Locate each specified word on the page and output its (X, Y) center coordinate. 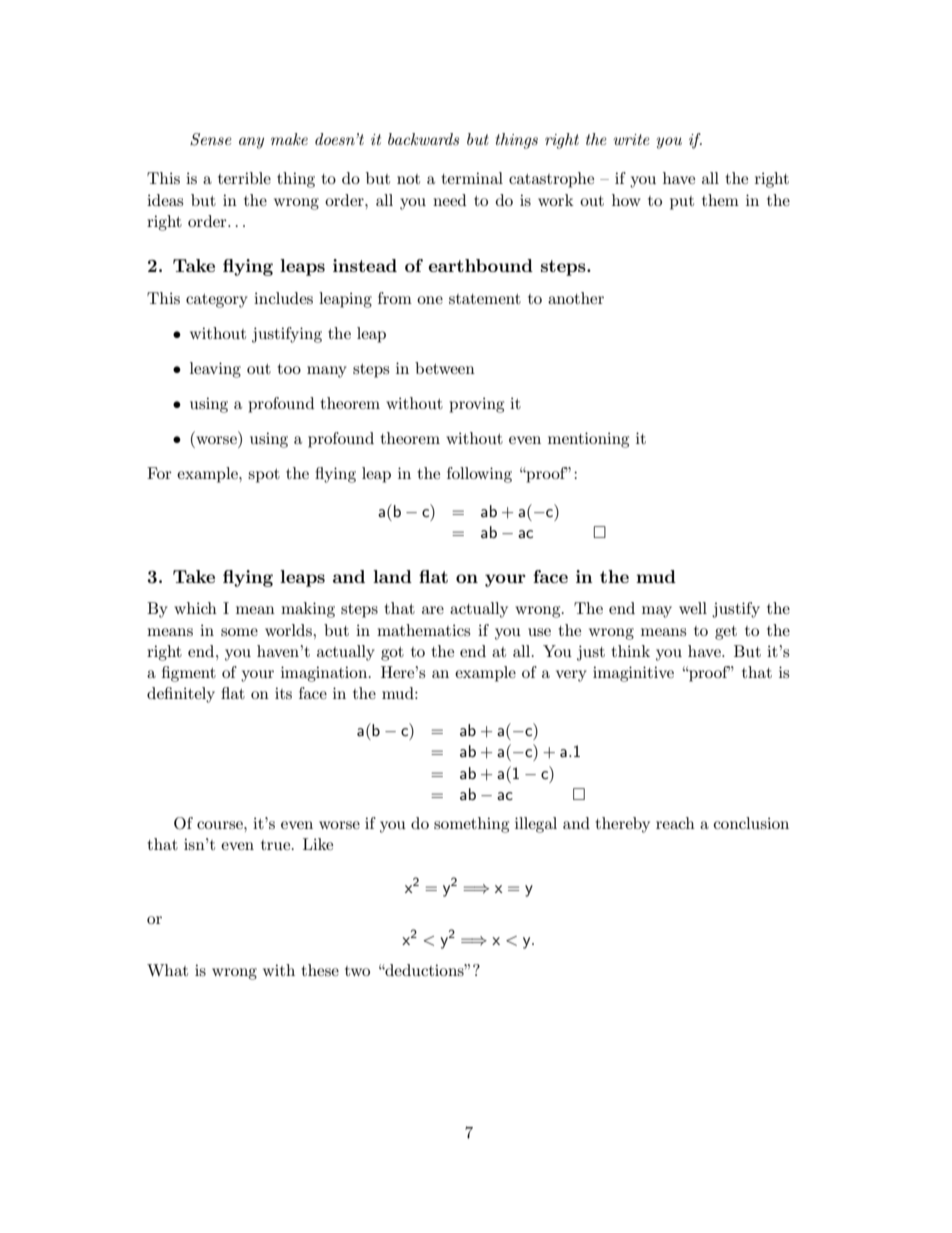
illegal (536, 825)
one (430, 300)
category (217, 301)
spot (264, 476)
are (433, 610)
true (277, 845)
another (576, 298)
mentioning (588, 440)
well (693, 608)
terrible (244, 178)
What (167, 970)
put (682, 203)
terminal (472, 178)
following (479, 475)
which (195, 608)
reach (675, 823)
